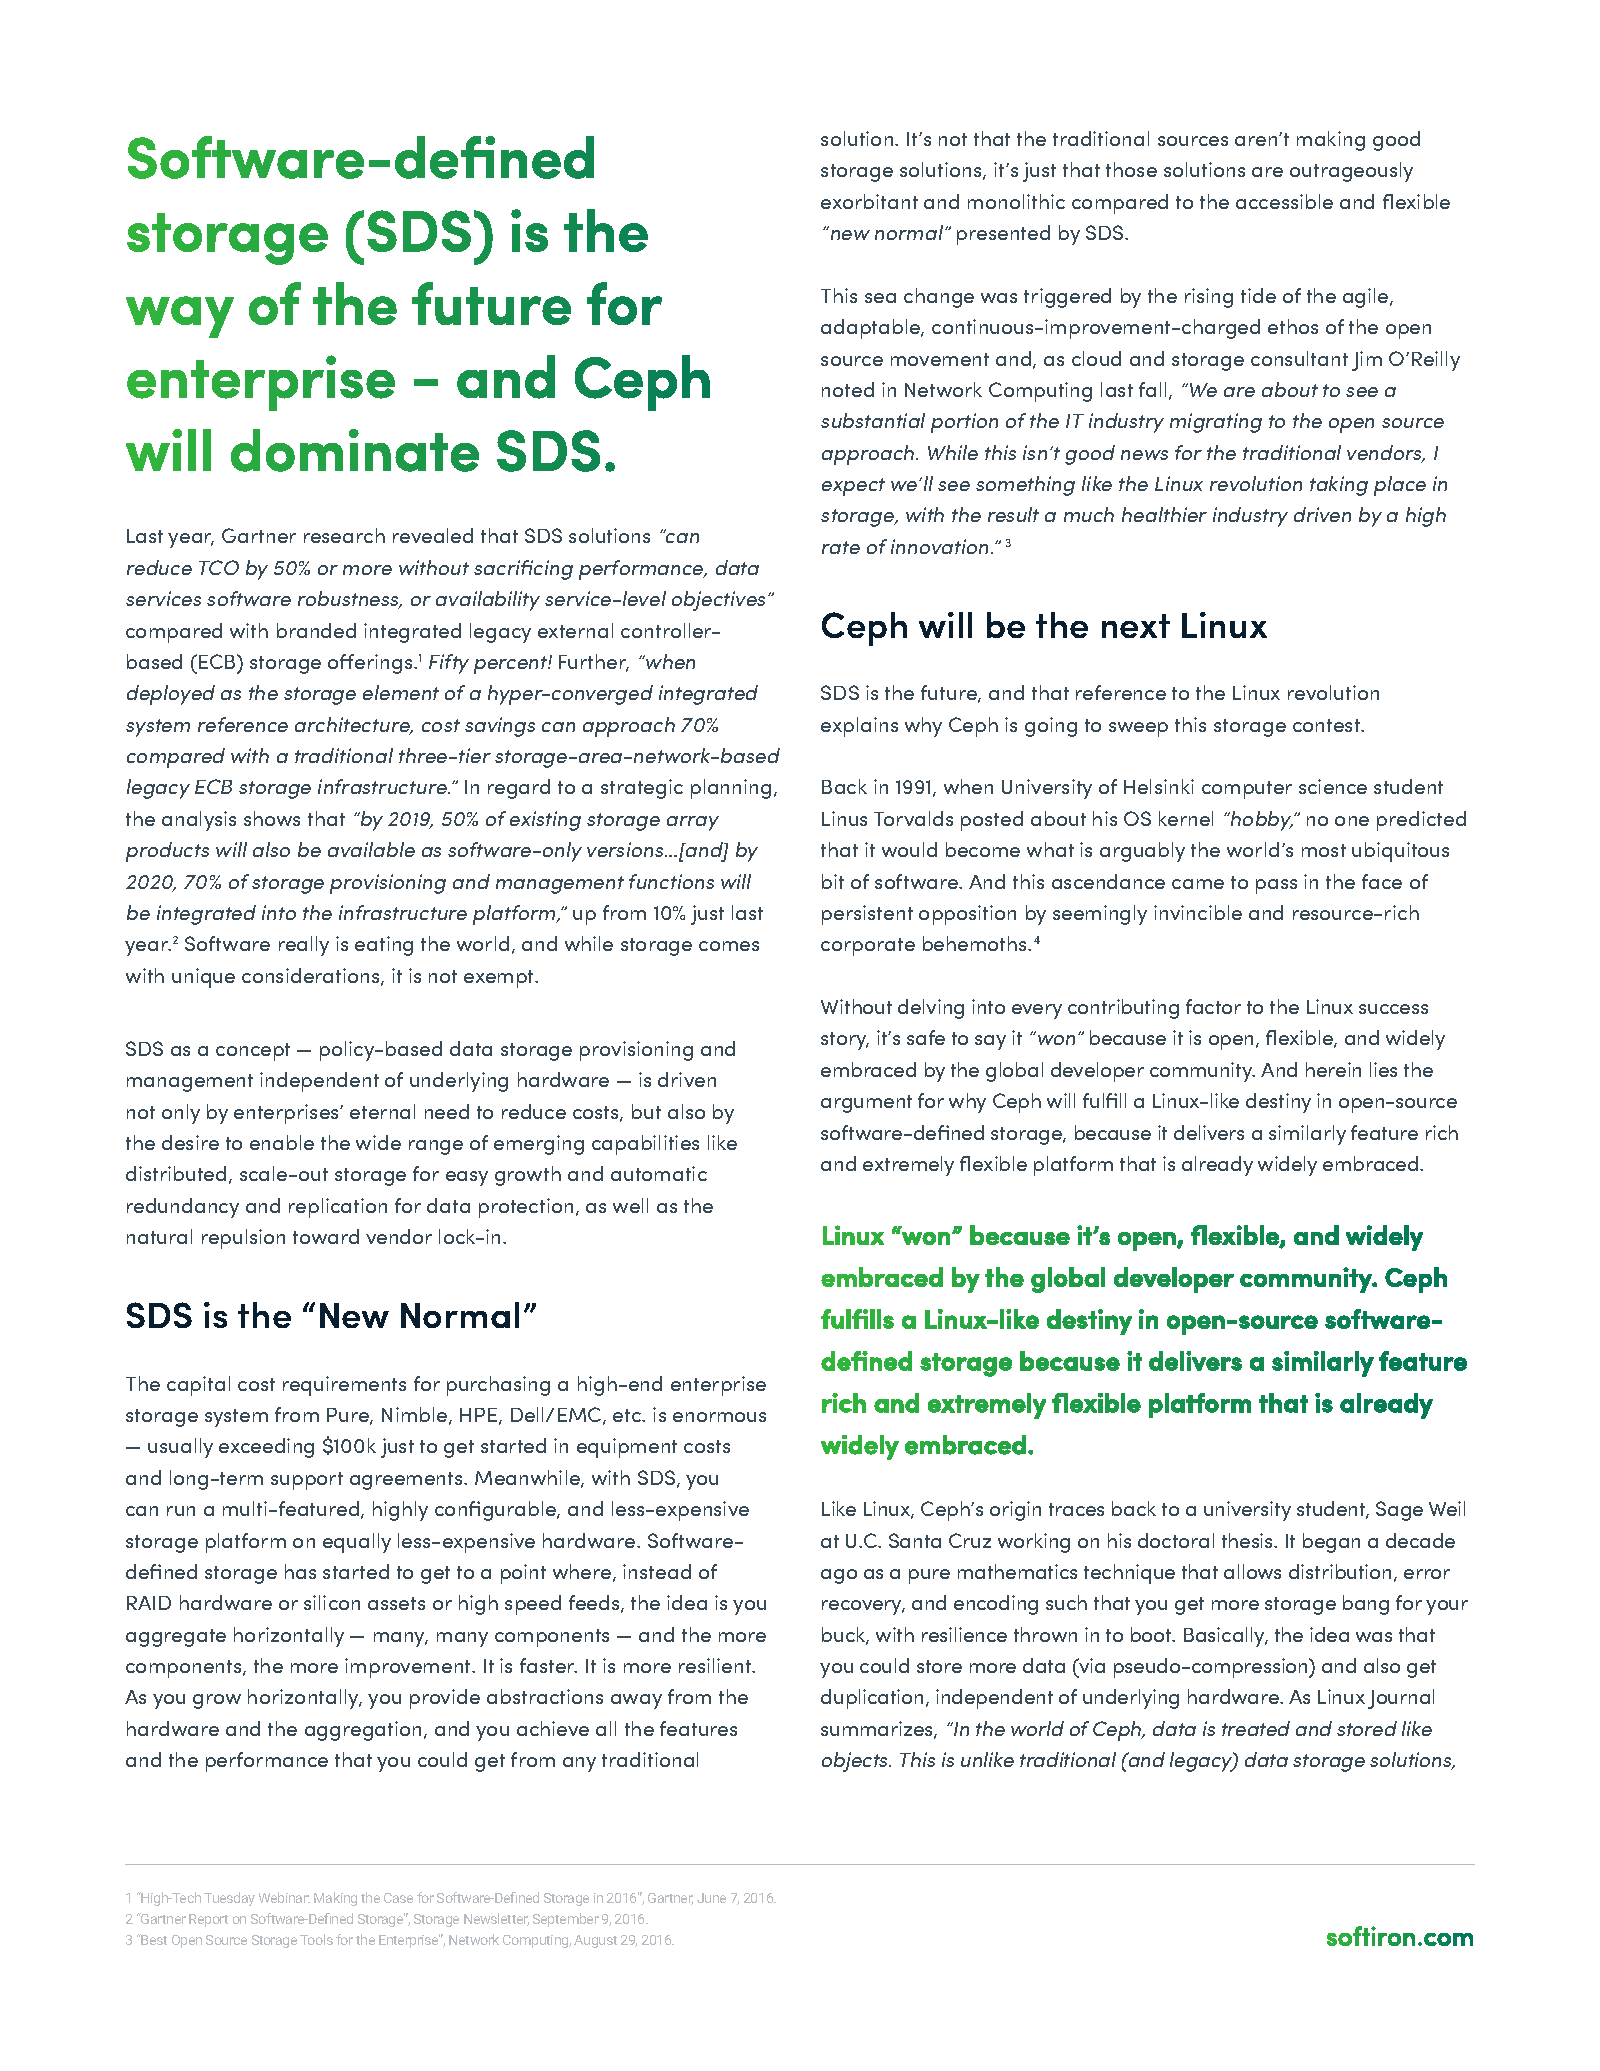 The image size is (1600, 2071). I want to click on exorbitant, so click(869, 201).
